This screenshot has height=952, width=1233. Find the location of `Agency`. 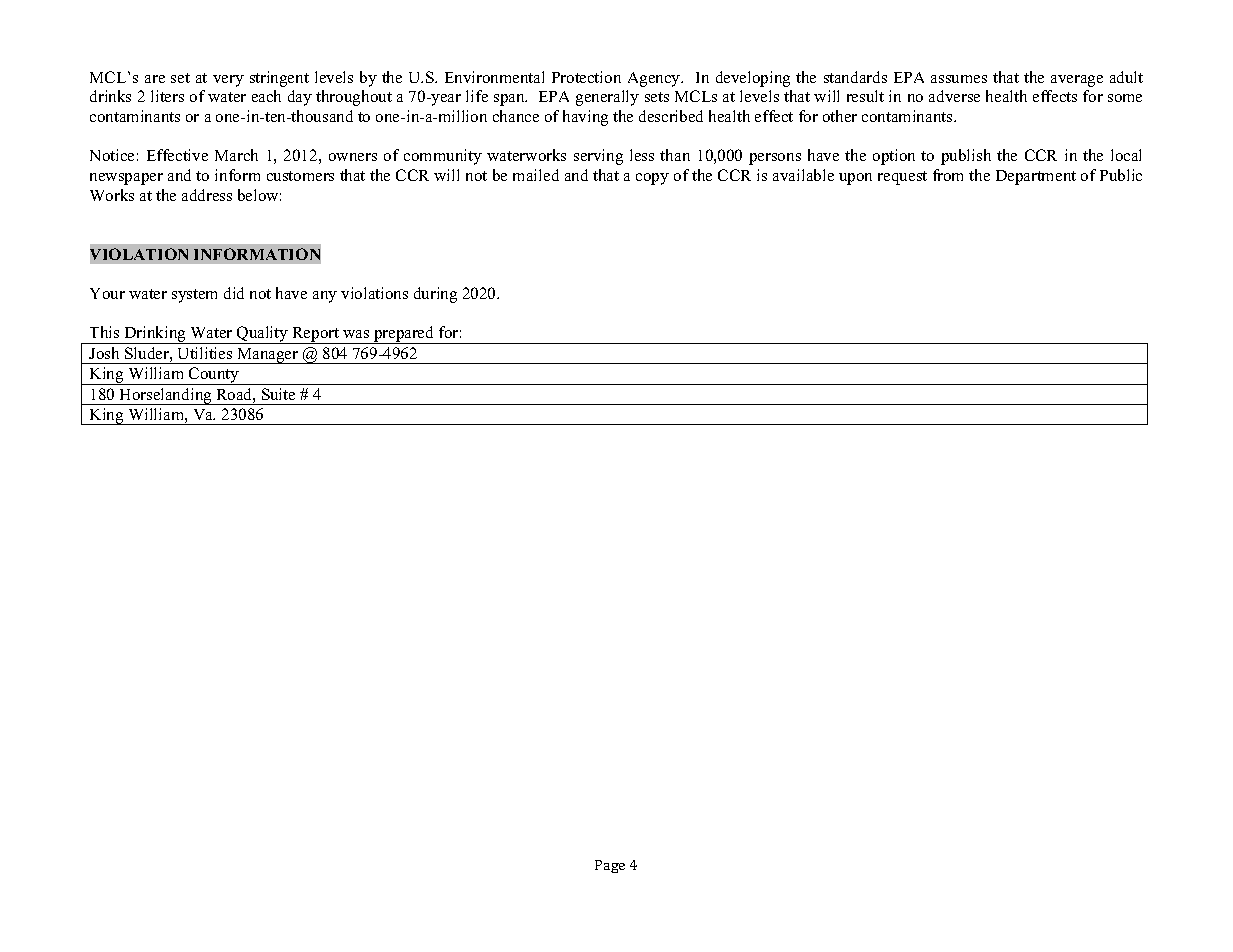

Agency is located at coordinates (655, 79).
